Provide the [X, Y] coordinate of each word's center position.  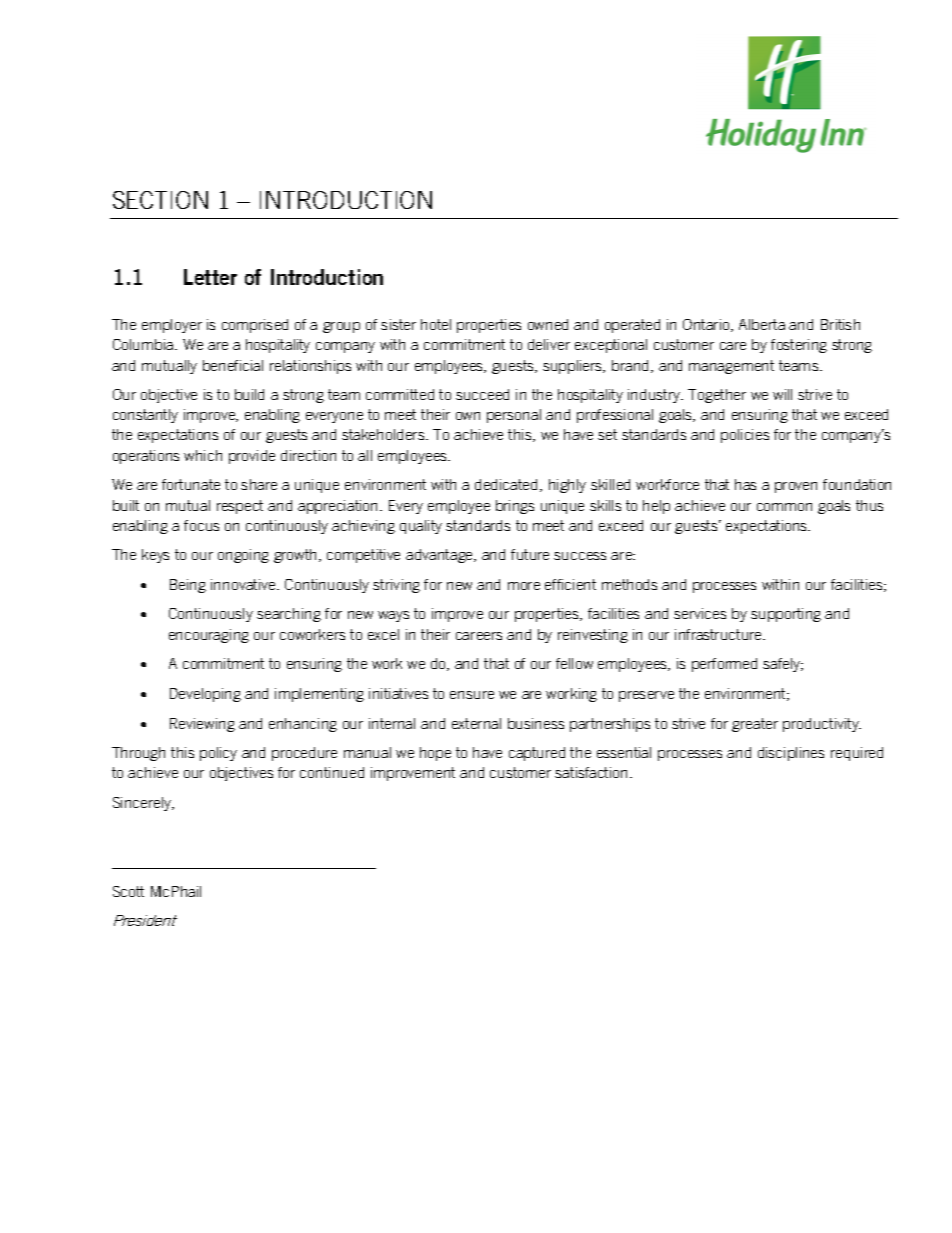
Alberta [762, 324]
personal [514, 416]
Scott [128, 891]
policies [745, 436]
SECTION [160, 200]
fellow [574, 663]
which [203, 455]
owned [548, 324]
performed [724, 665]
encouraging [209, 636]
